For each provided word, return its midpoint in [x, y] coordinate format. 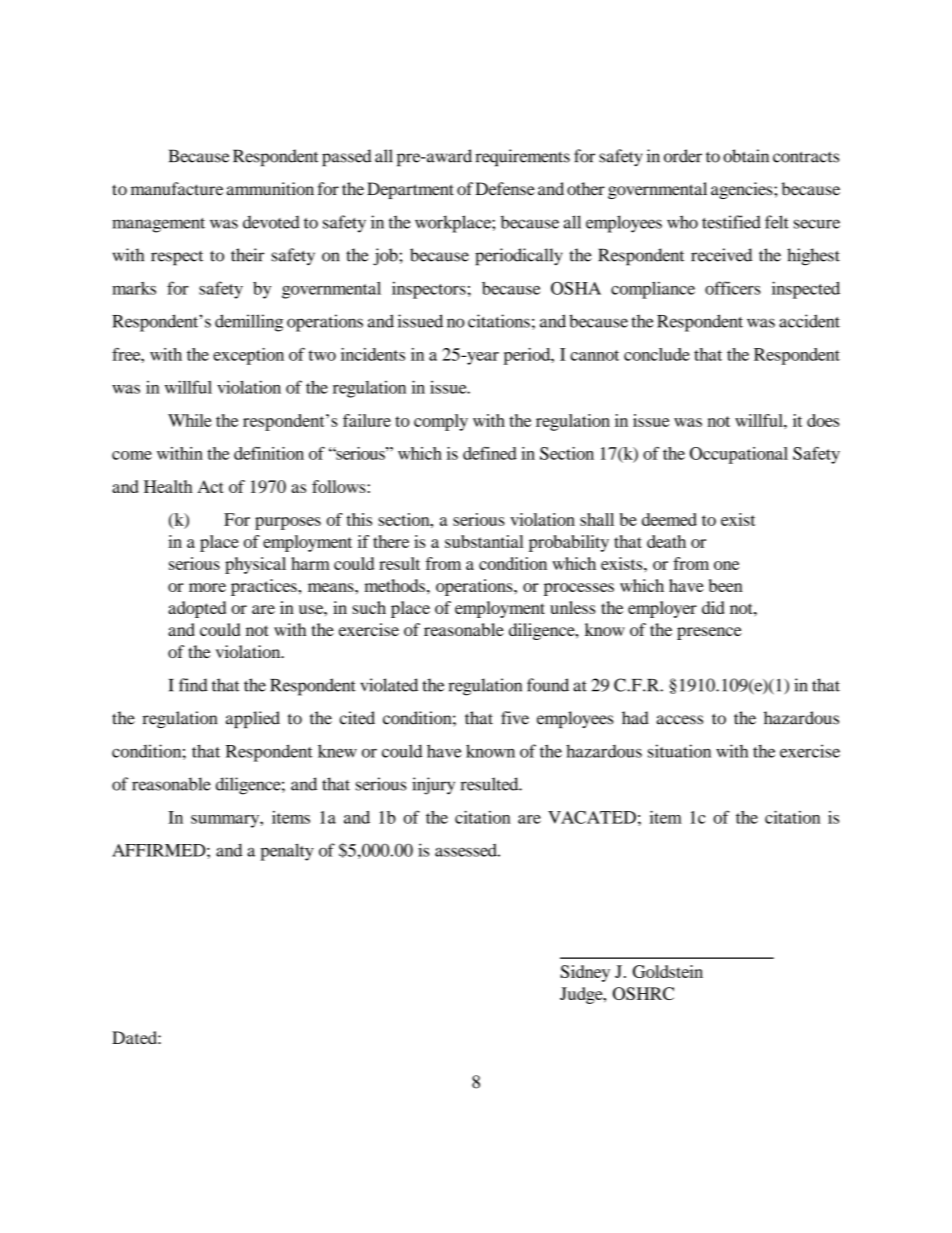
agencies [743, 190]
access [680, 720]
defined [490, 453]
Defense [505, 189]
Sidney [585, 973]
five [515, 718]
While [190, 420]
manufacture [177, 189]
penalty [287, 852]
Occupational [739, 455]
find [193, 685]
